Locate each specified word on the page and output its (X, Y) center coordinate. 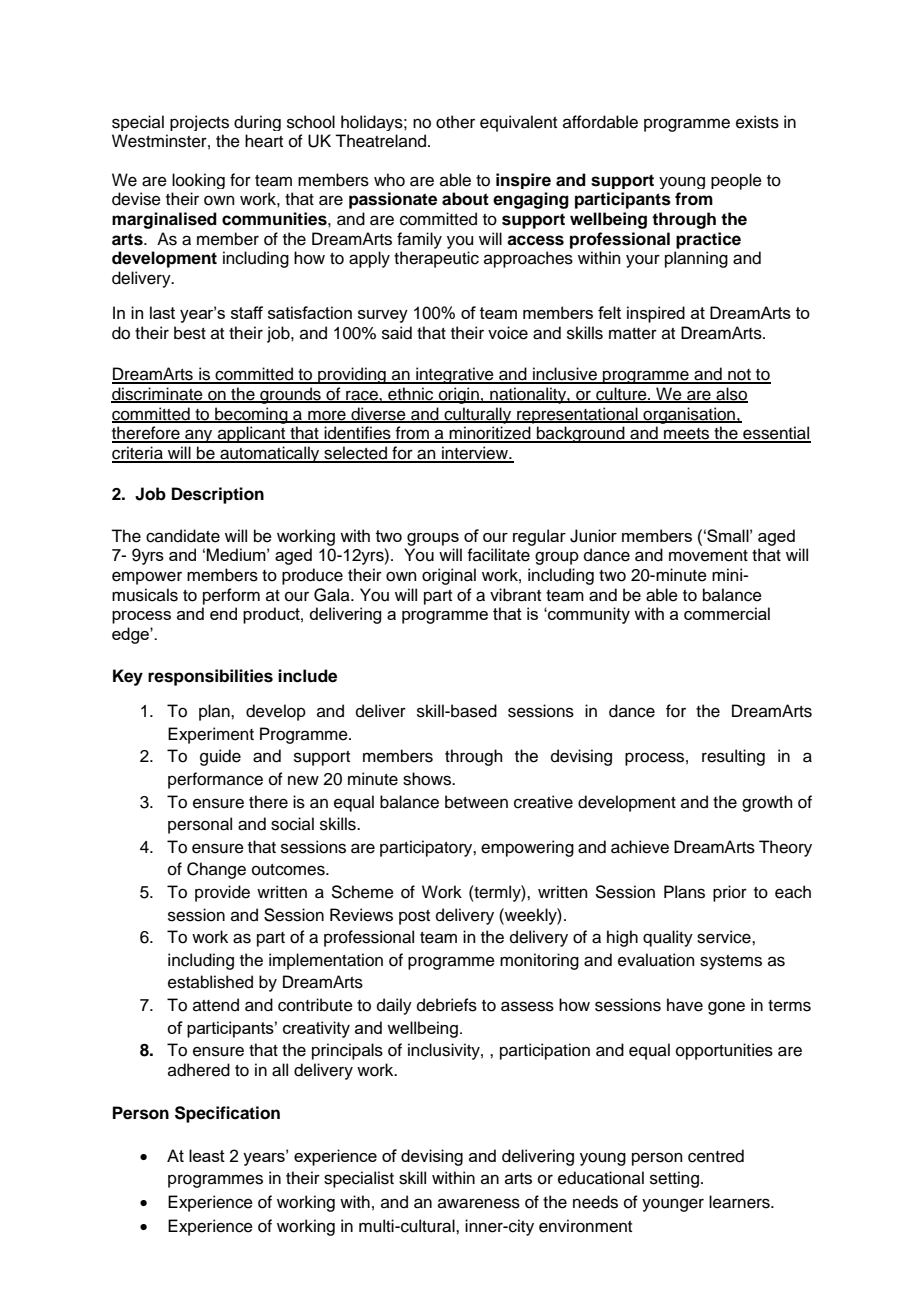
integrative (455, 375)
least (207, 1155)
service (725, 937)
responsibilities (210, 677)
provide (222, 893)
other (455, 122)
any (199, 436)
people (736, 181)
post (414, 917)
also (731, 395)
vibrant (515, 595)
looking (198, 181)
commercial (727, 613)
